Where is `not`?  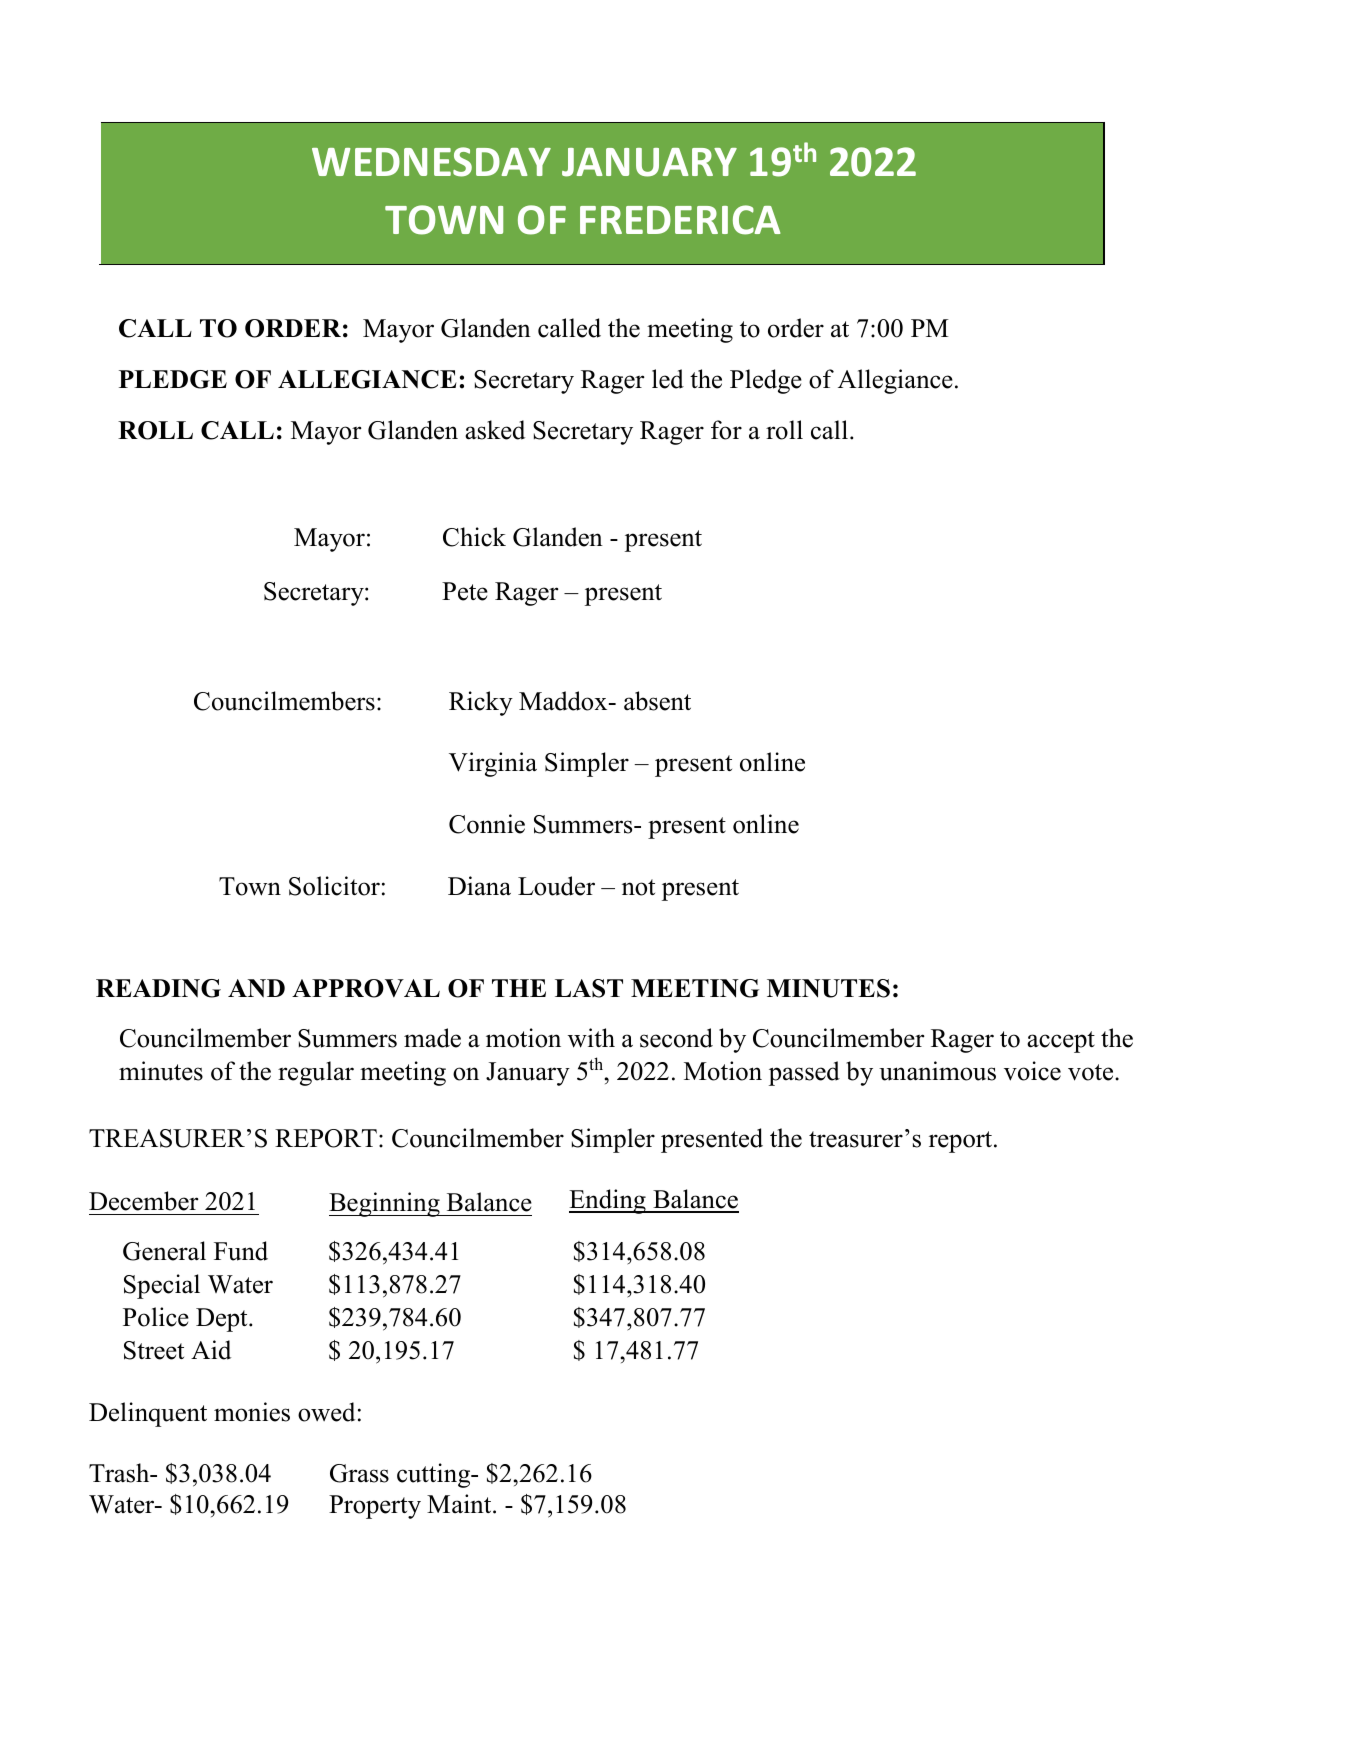 not is located at coordinates (638, 887).
